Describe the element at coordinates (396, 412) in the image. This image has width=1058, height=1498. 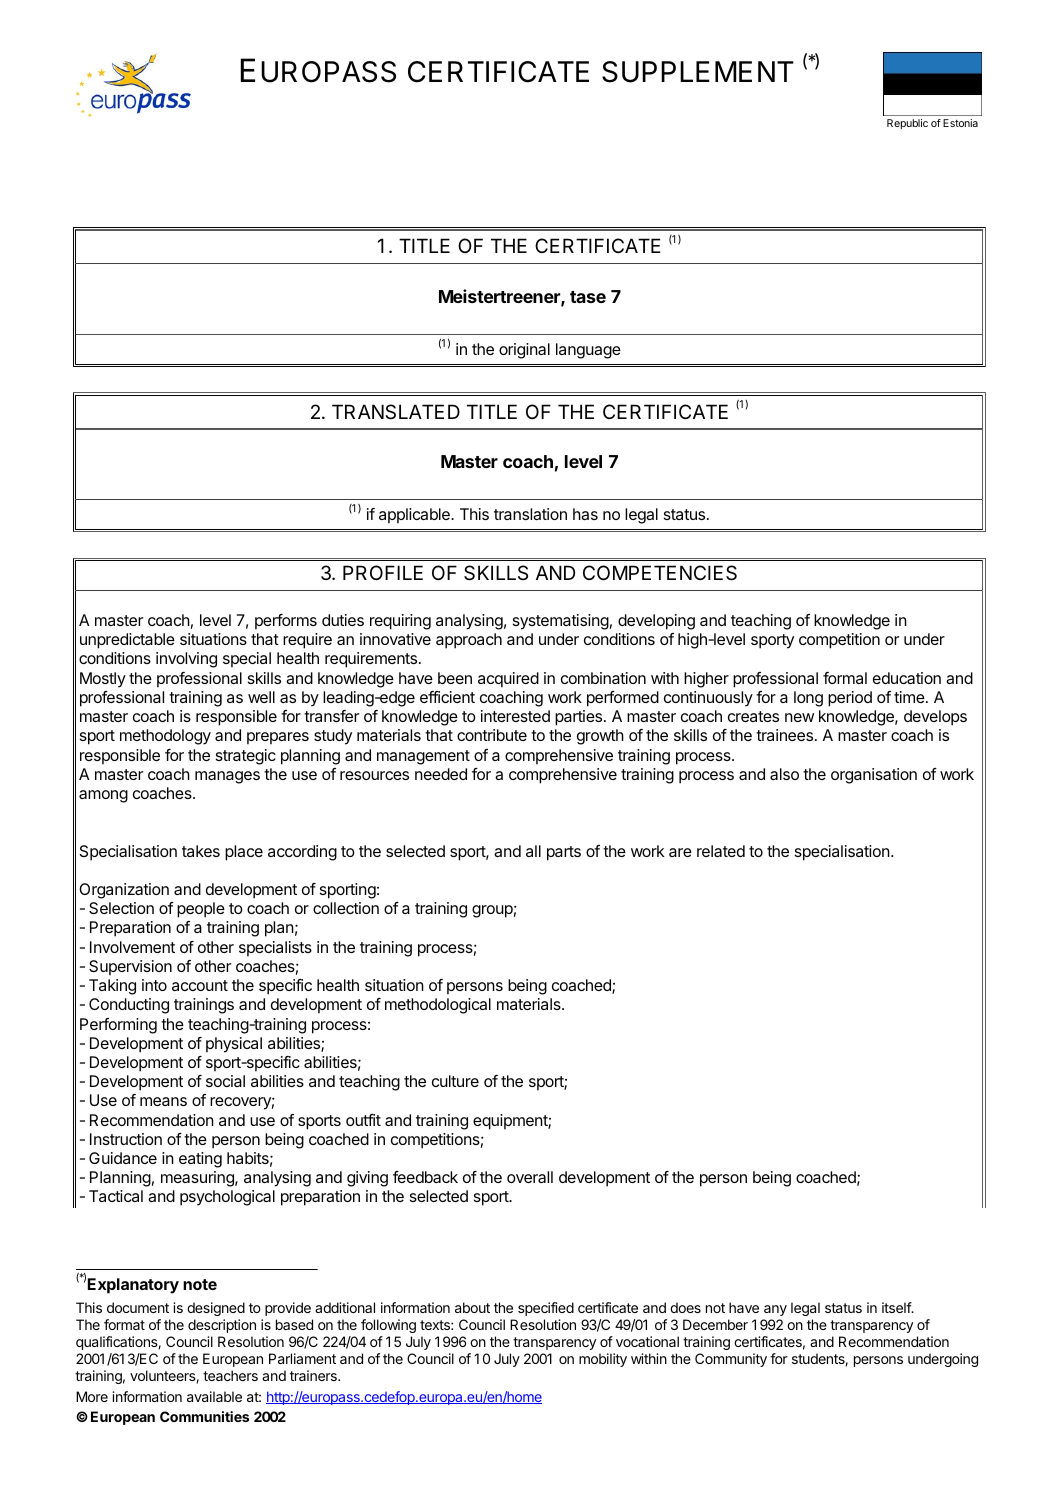
I see `TRANSLATED` at that location.
